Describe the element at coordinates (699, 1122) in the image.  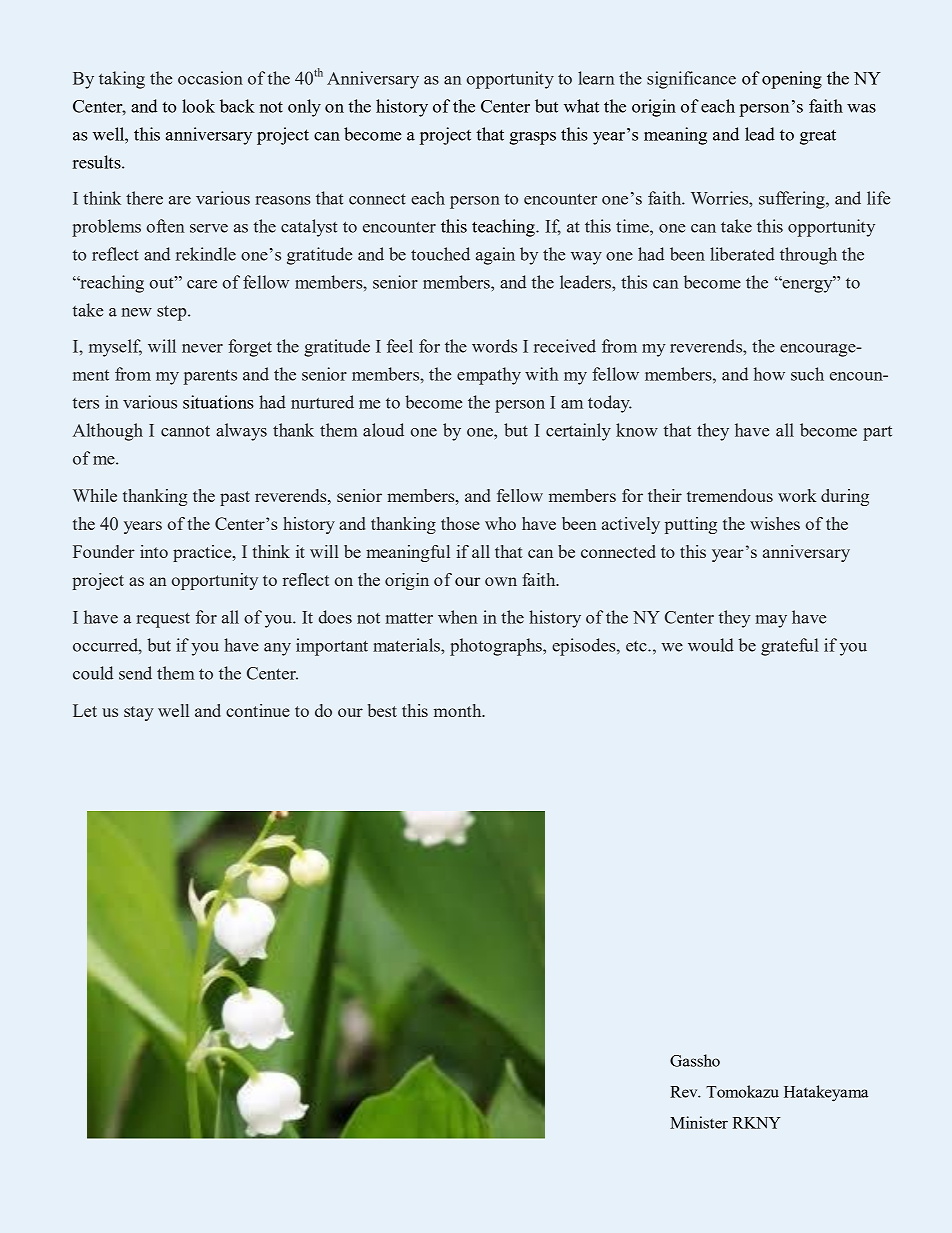
I see `Minister` at that location.
